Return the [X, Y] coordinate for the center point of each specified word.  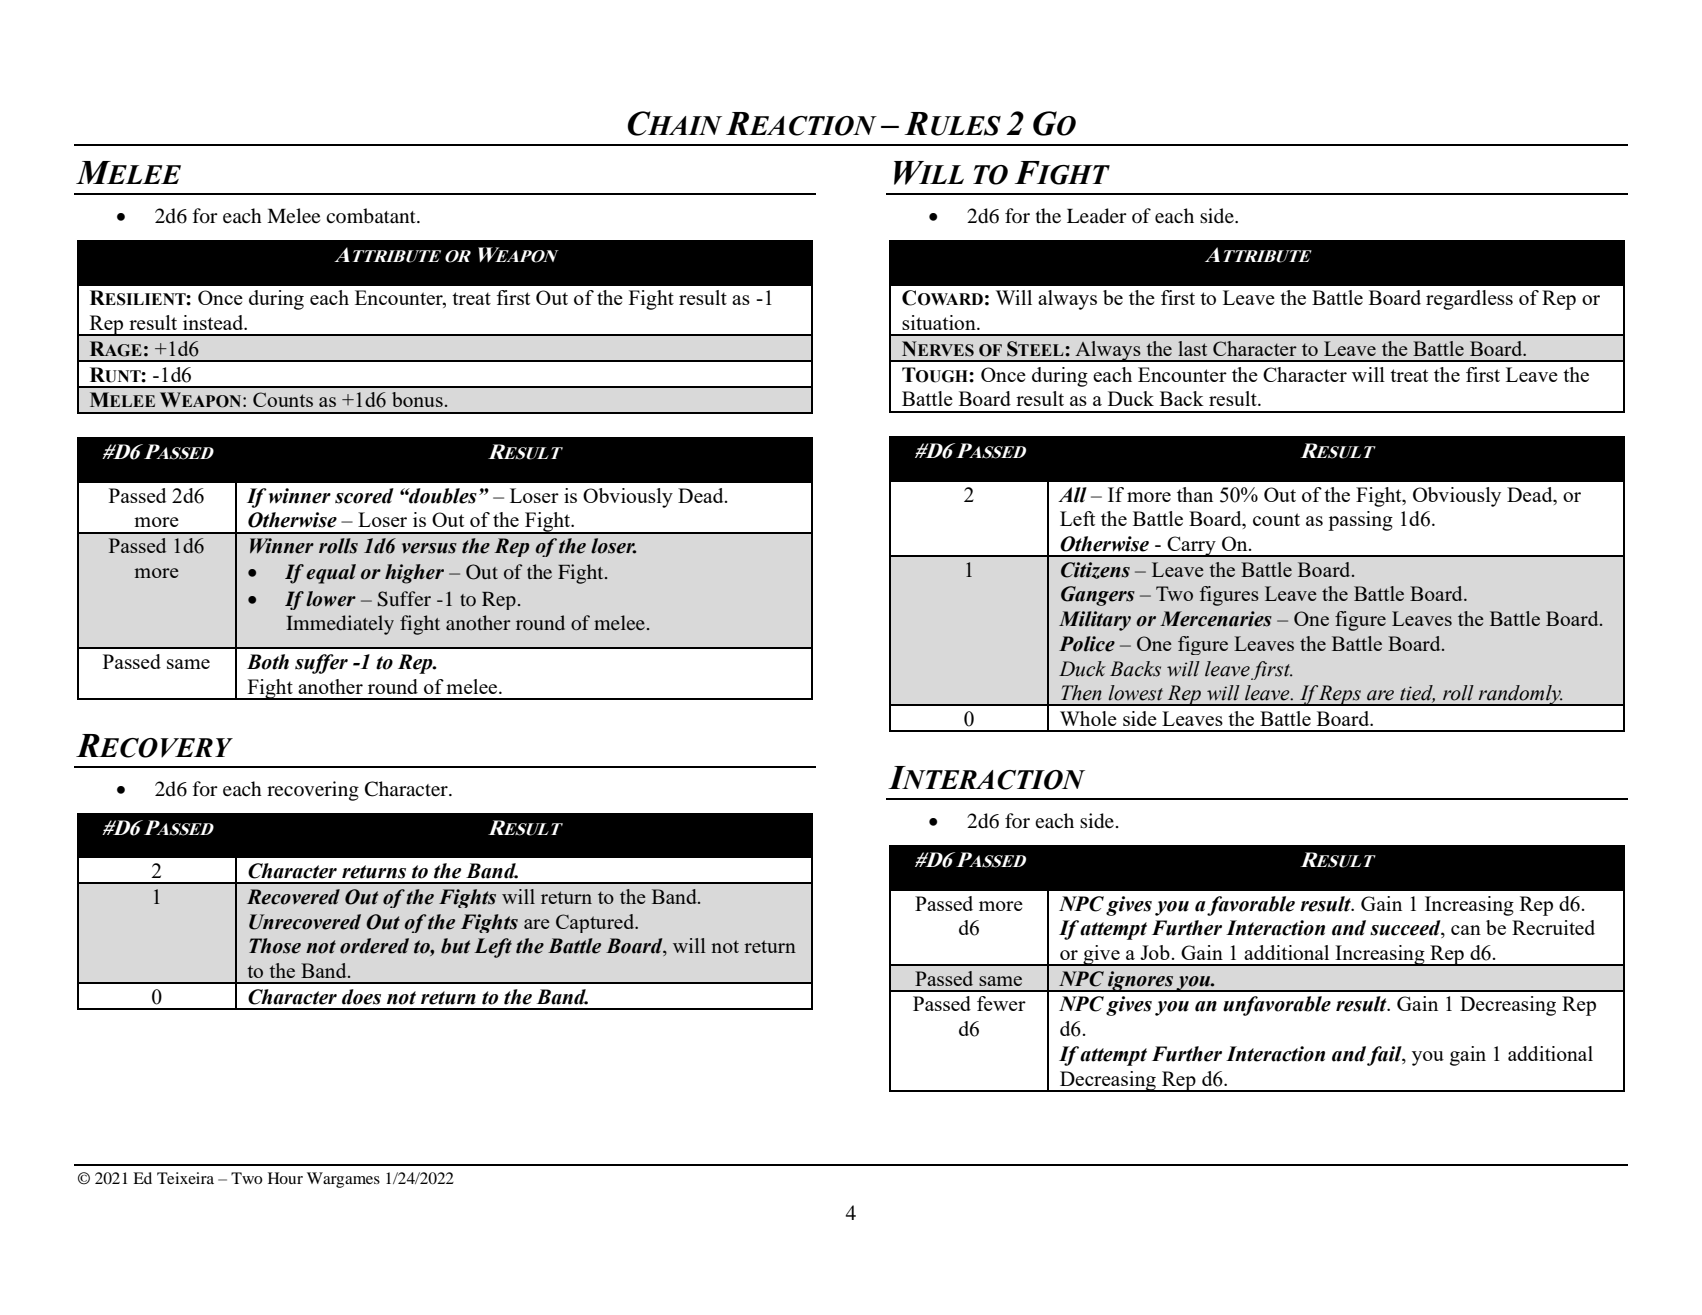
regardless [1469, 300]
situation [940, 322]
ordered [374, 946]
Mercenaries [1216, 619]
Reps [1340, 695]
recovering [313, 791]
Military [1095, 621]
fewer [1001, 1003]
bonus [417, 399]
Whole [1088, 718]
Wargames [343, 1180]
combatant [372, 216]
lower [331, 599]
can [1466, 930]
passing [1360, 521]
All [1072, 495]
